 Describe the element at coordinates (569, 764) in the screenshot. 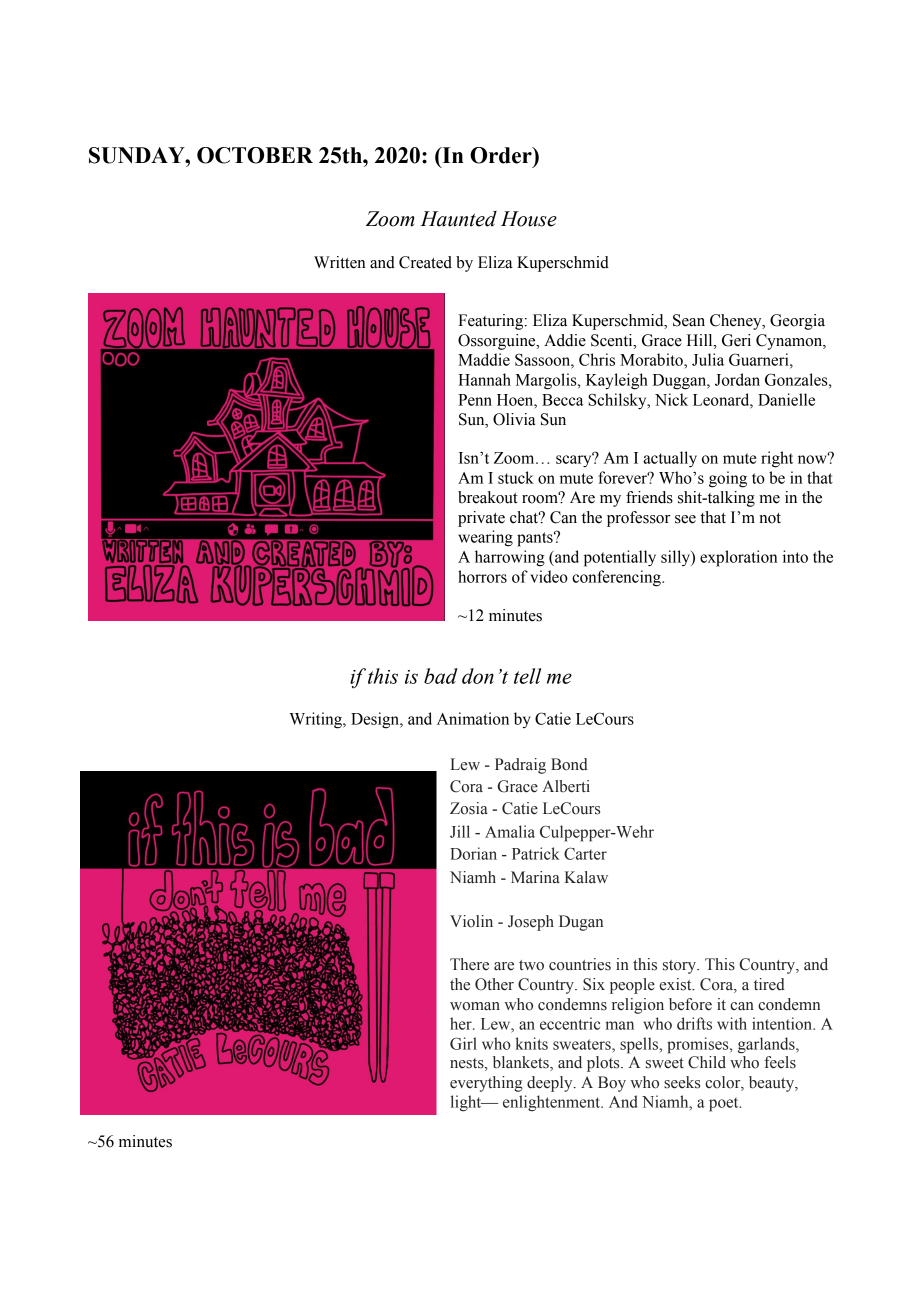

I see `Bond` at that location.
